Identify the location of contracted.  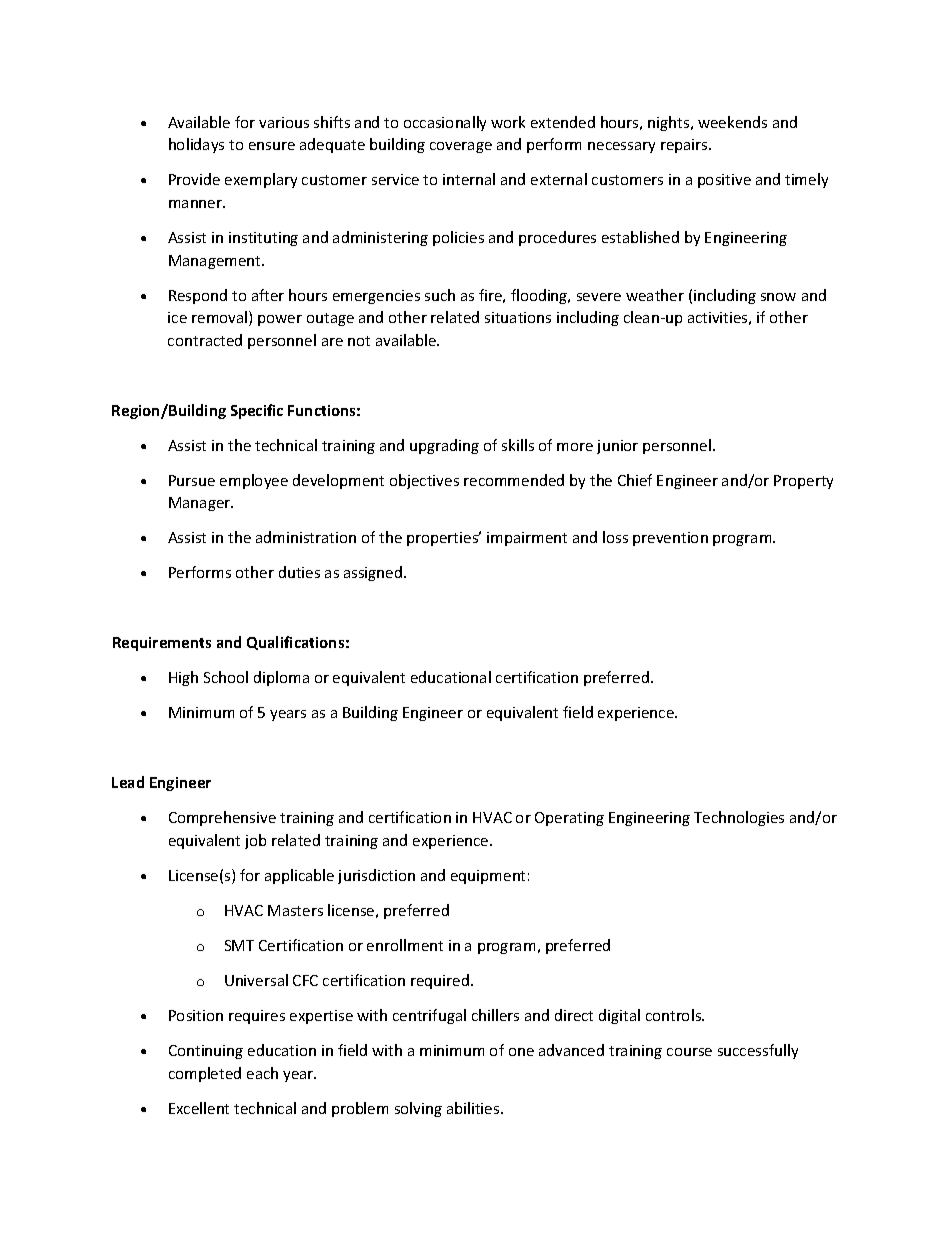
(205, 340).
